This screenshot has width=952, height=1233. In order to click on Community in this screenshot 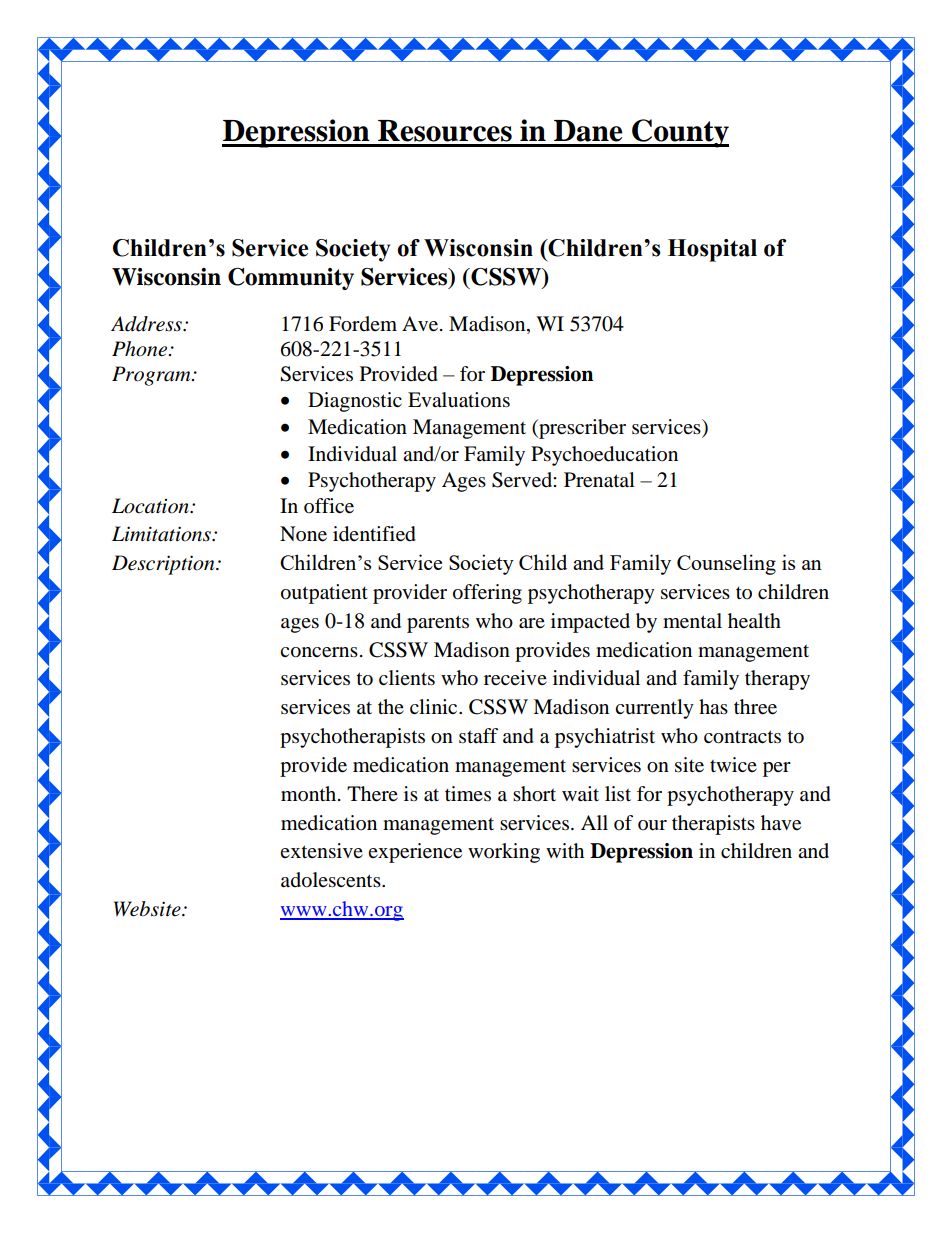, I will do `click(291, 279)`.
